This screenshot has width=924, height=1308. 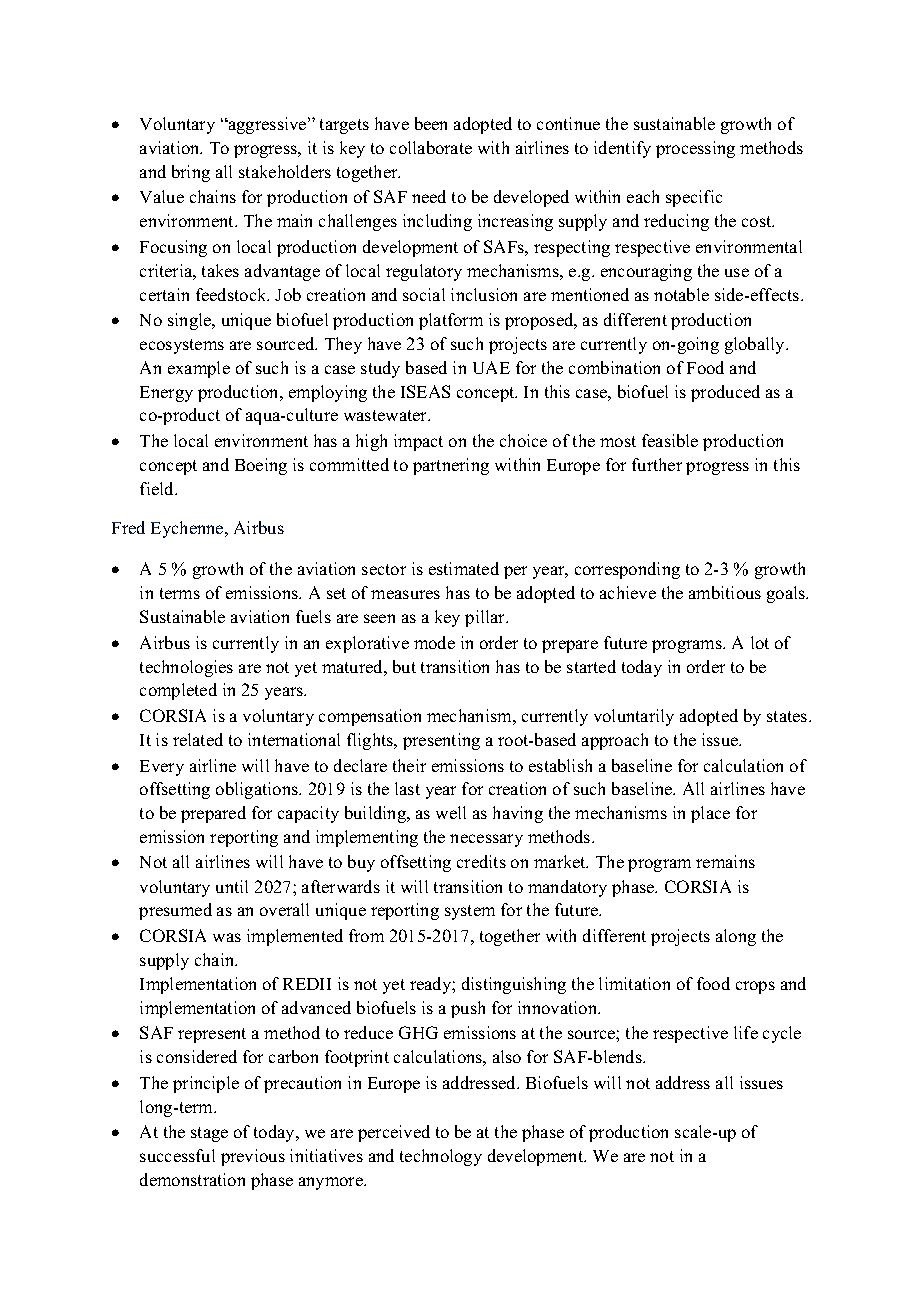 What do you see at coordinates (760, 642) in the screenshot?
I see `lot` at bounding box center [760, 642].
